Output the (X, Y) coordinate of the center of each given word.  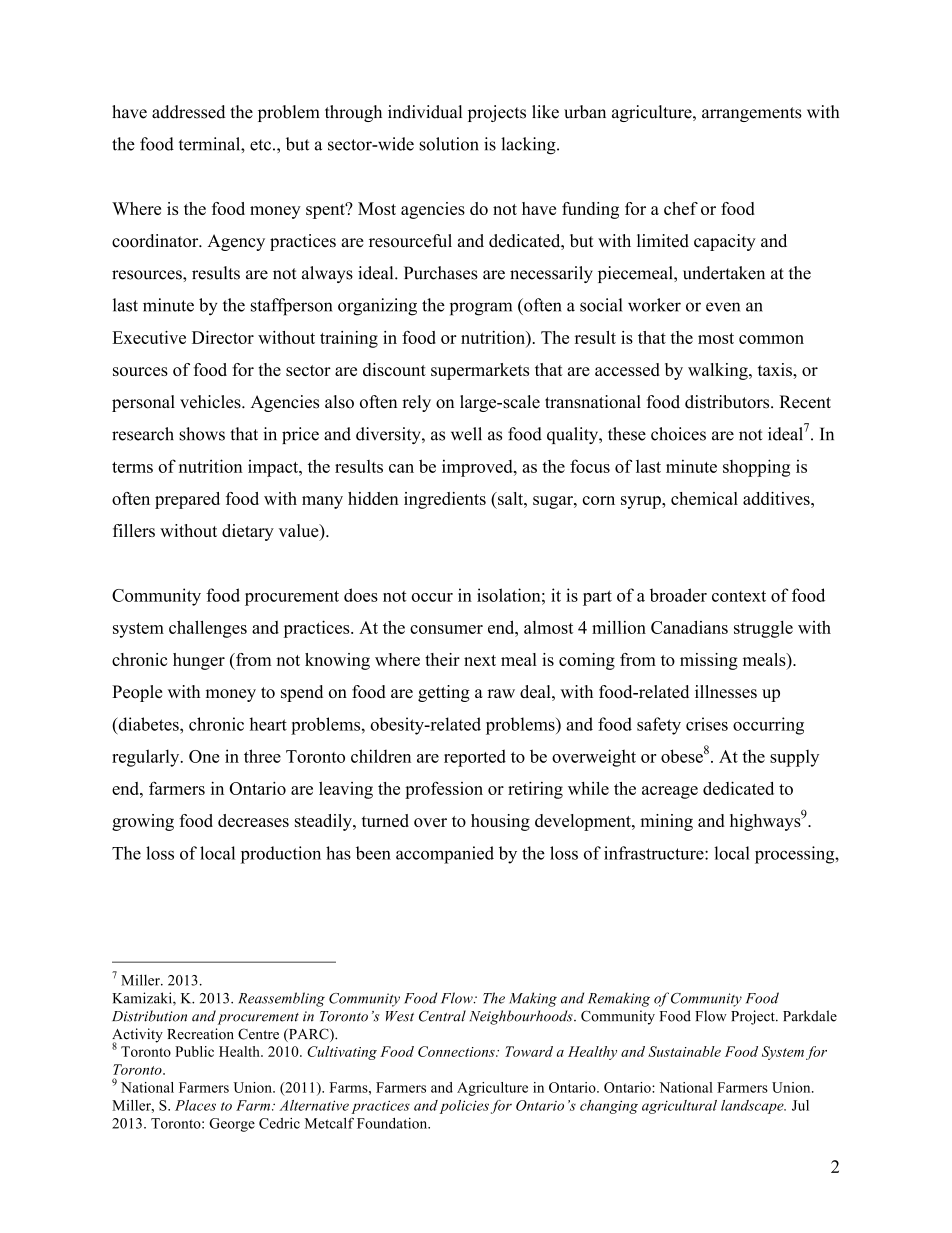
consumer (446, 629)
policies (464, 1107)
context (739, 596)
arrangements (752, 114)
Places (195, 1105)
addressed (188, 112)
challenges (208, 629)
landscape (753, 1107)
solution (448, 144)
